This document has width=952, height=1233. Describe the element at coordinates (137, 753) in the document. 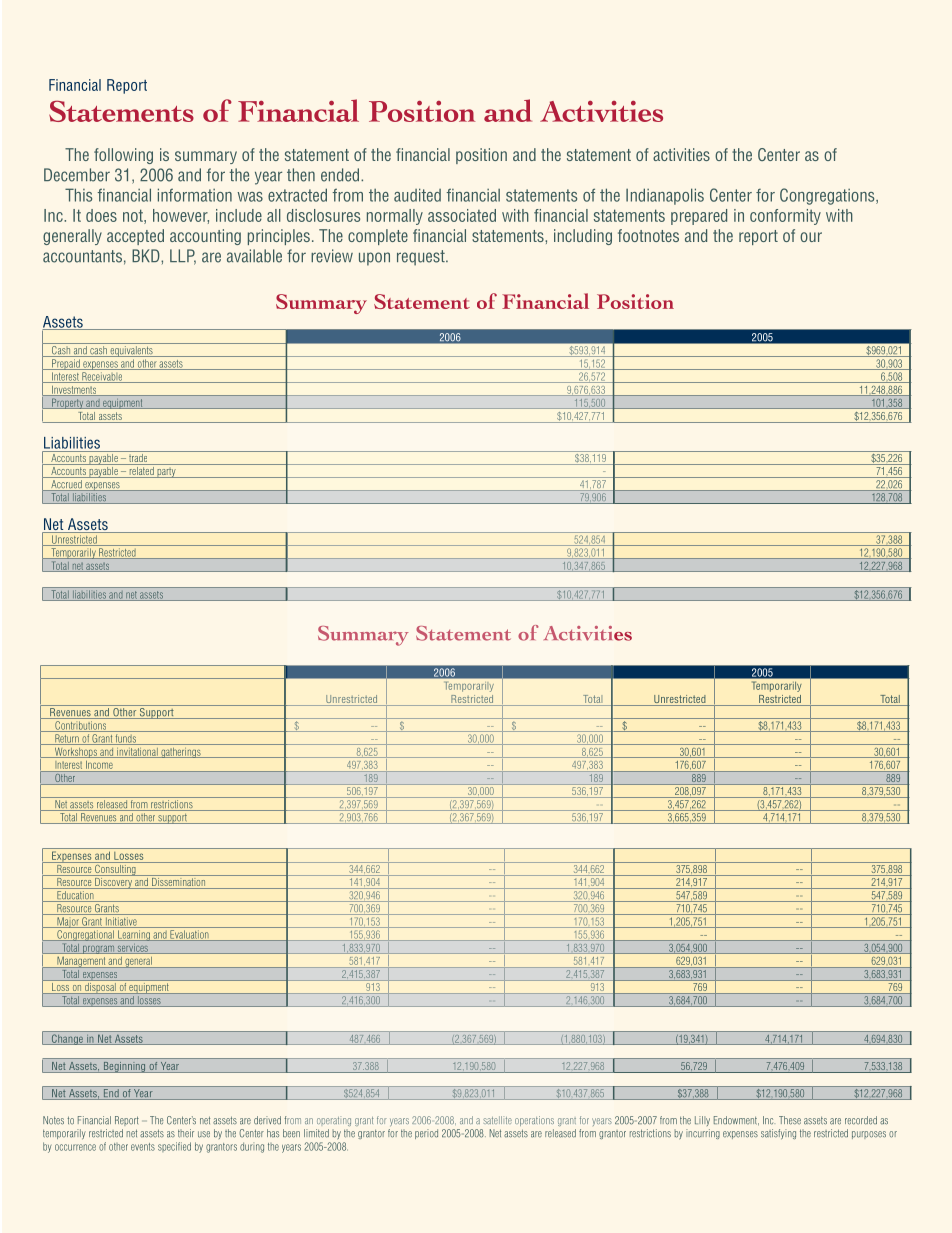

I see `invitational` at that location.
